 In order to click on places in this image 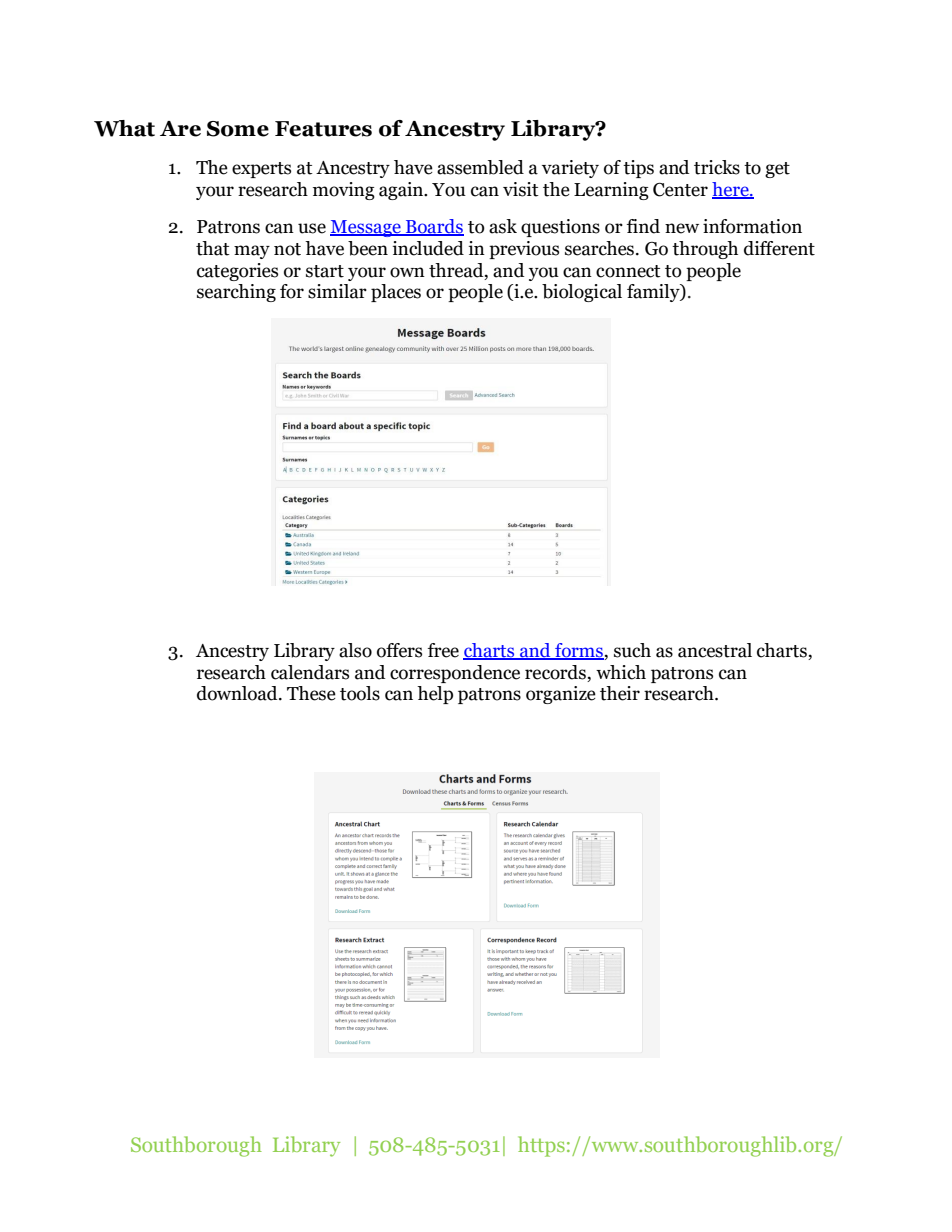, I will do `click(396, 293)`.
